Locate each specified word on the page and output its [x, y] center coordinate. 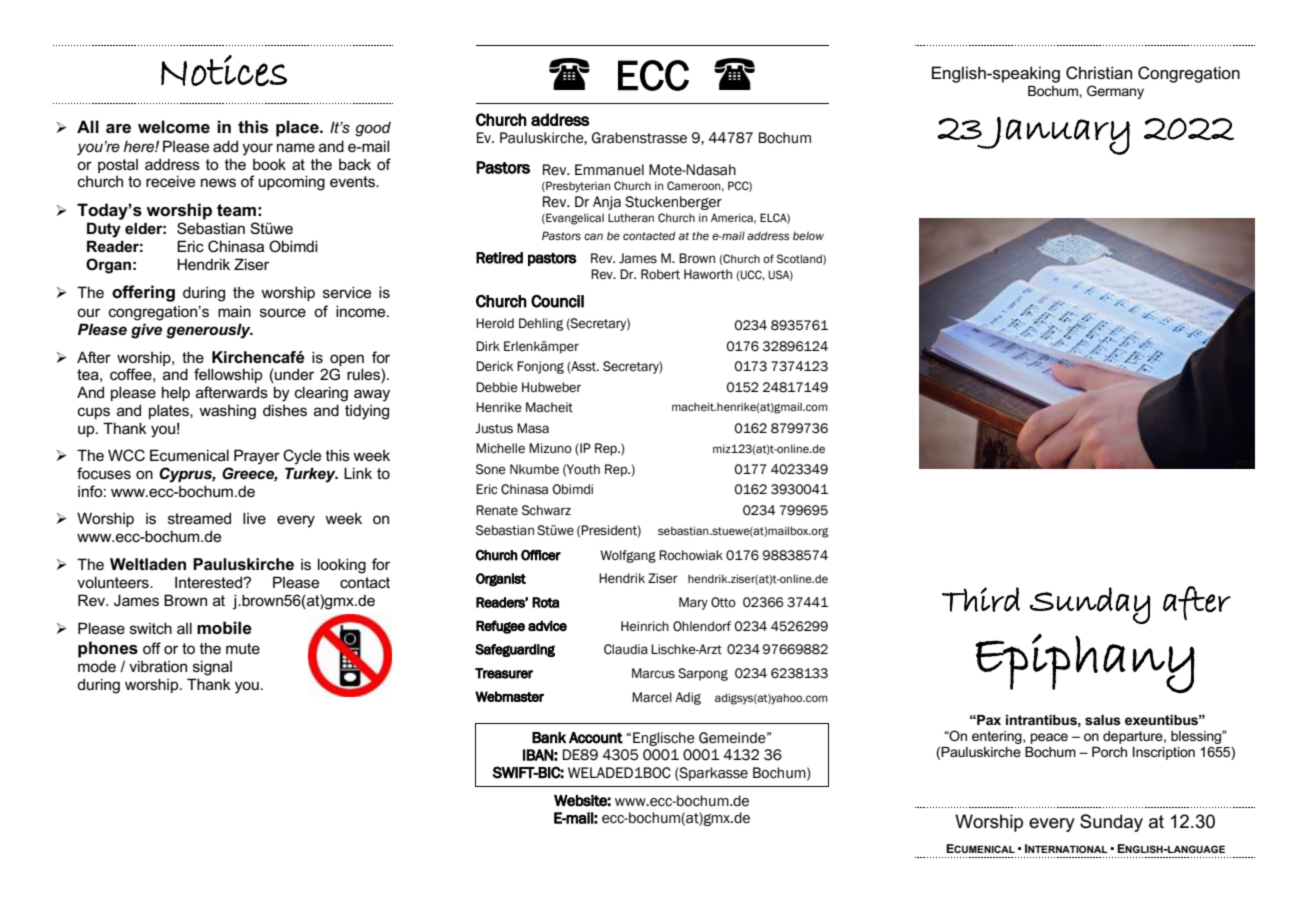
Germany [1115, 92]
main [234, 311]
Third [981, 599]
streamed [199, 518]
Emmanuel [609, 170]
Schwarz [546, 510]
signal [212, 668]
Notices [224, 71]
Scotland [800, 259]
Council [557, 301]
